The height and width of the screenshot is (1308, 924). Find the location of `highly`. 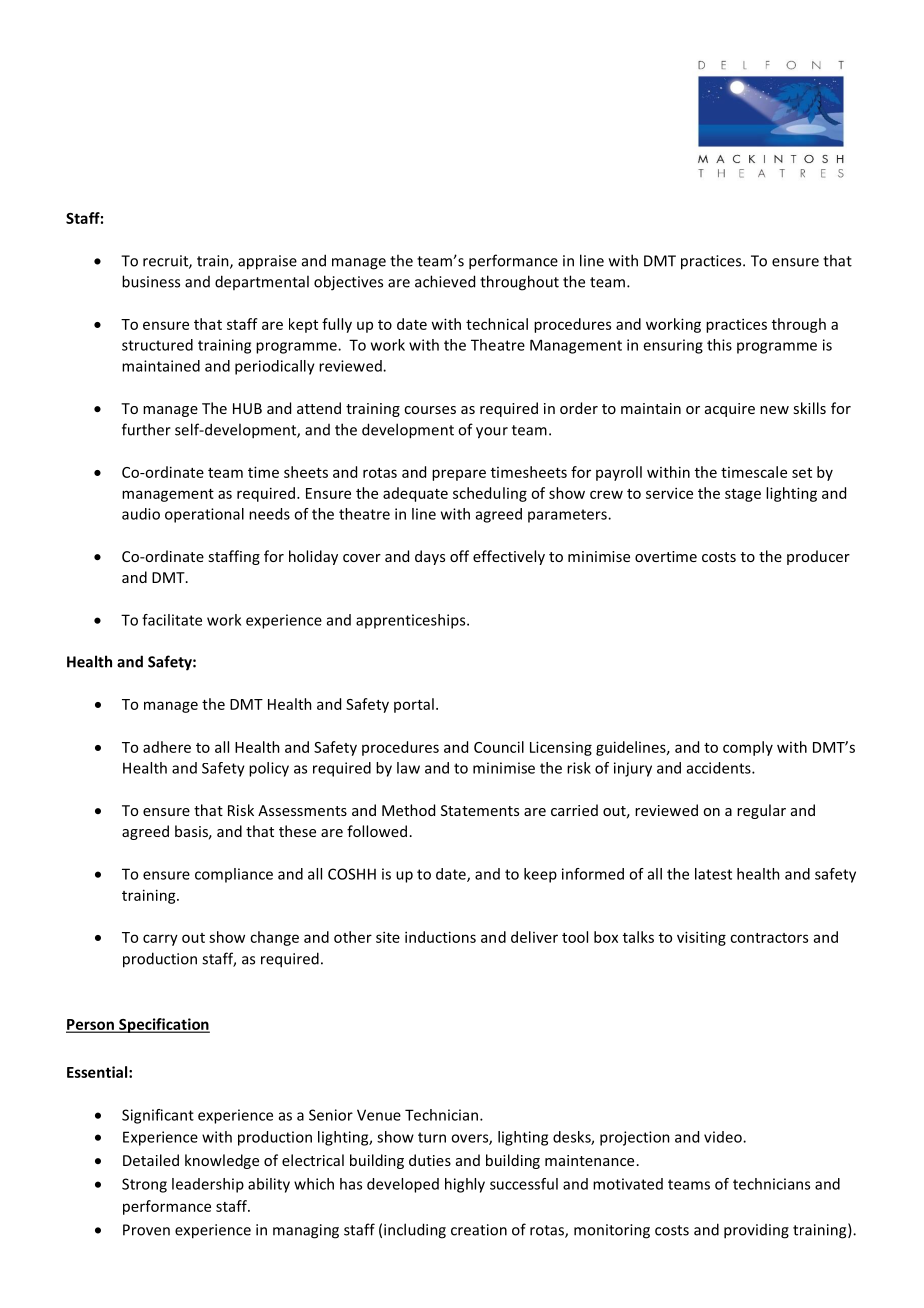

highly is located at coordinates (465, 1185).
